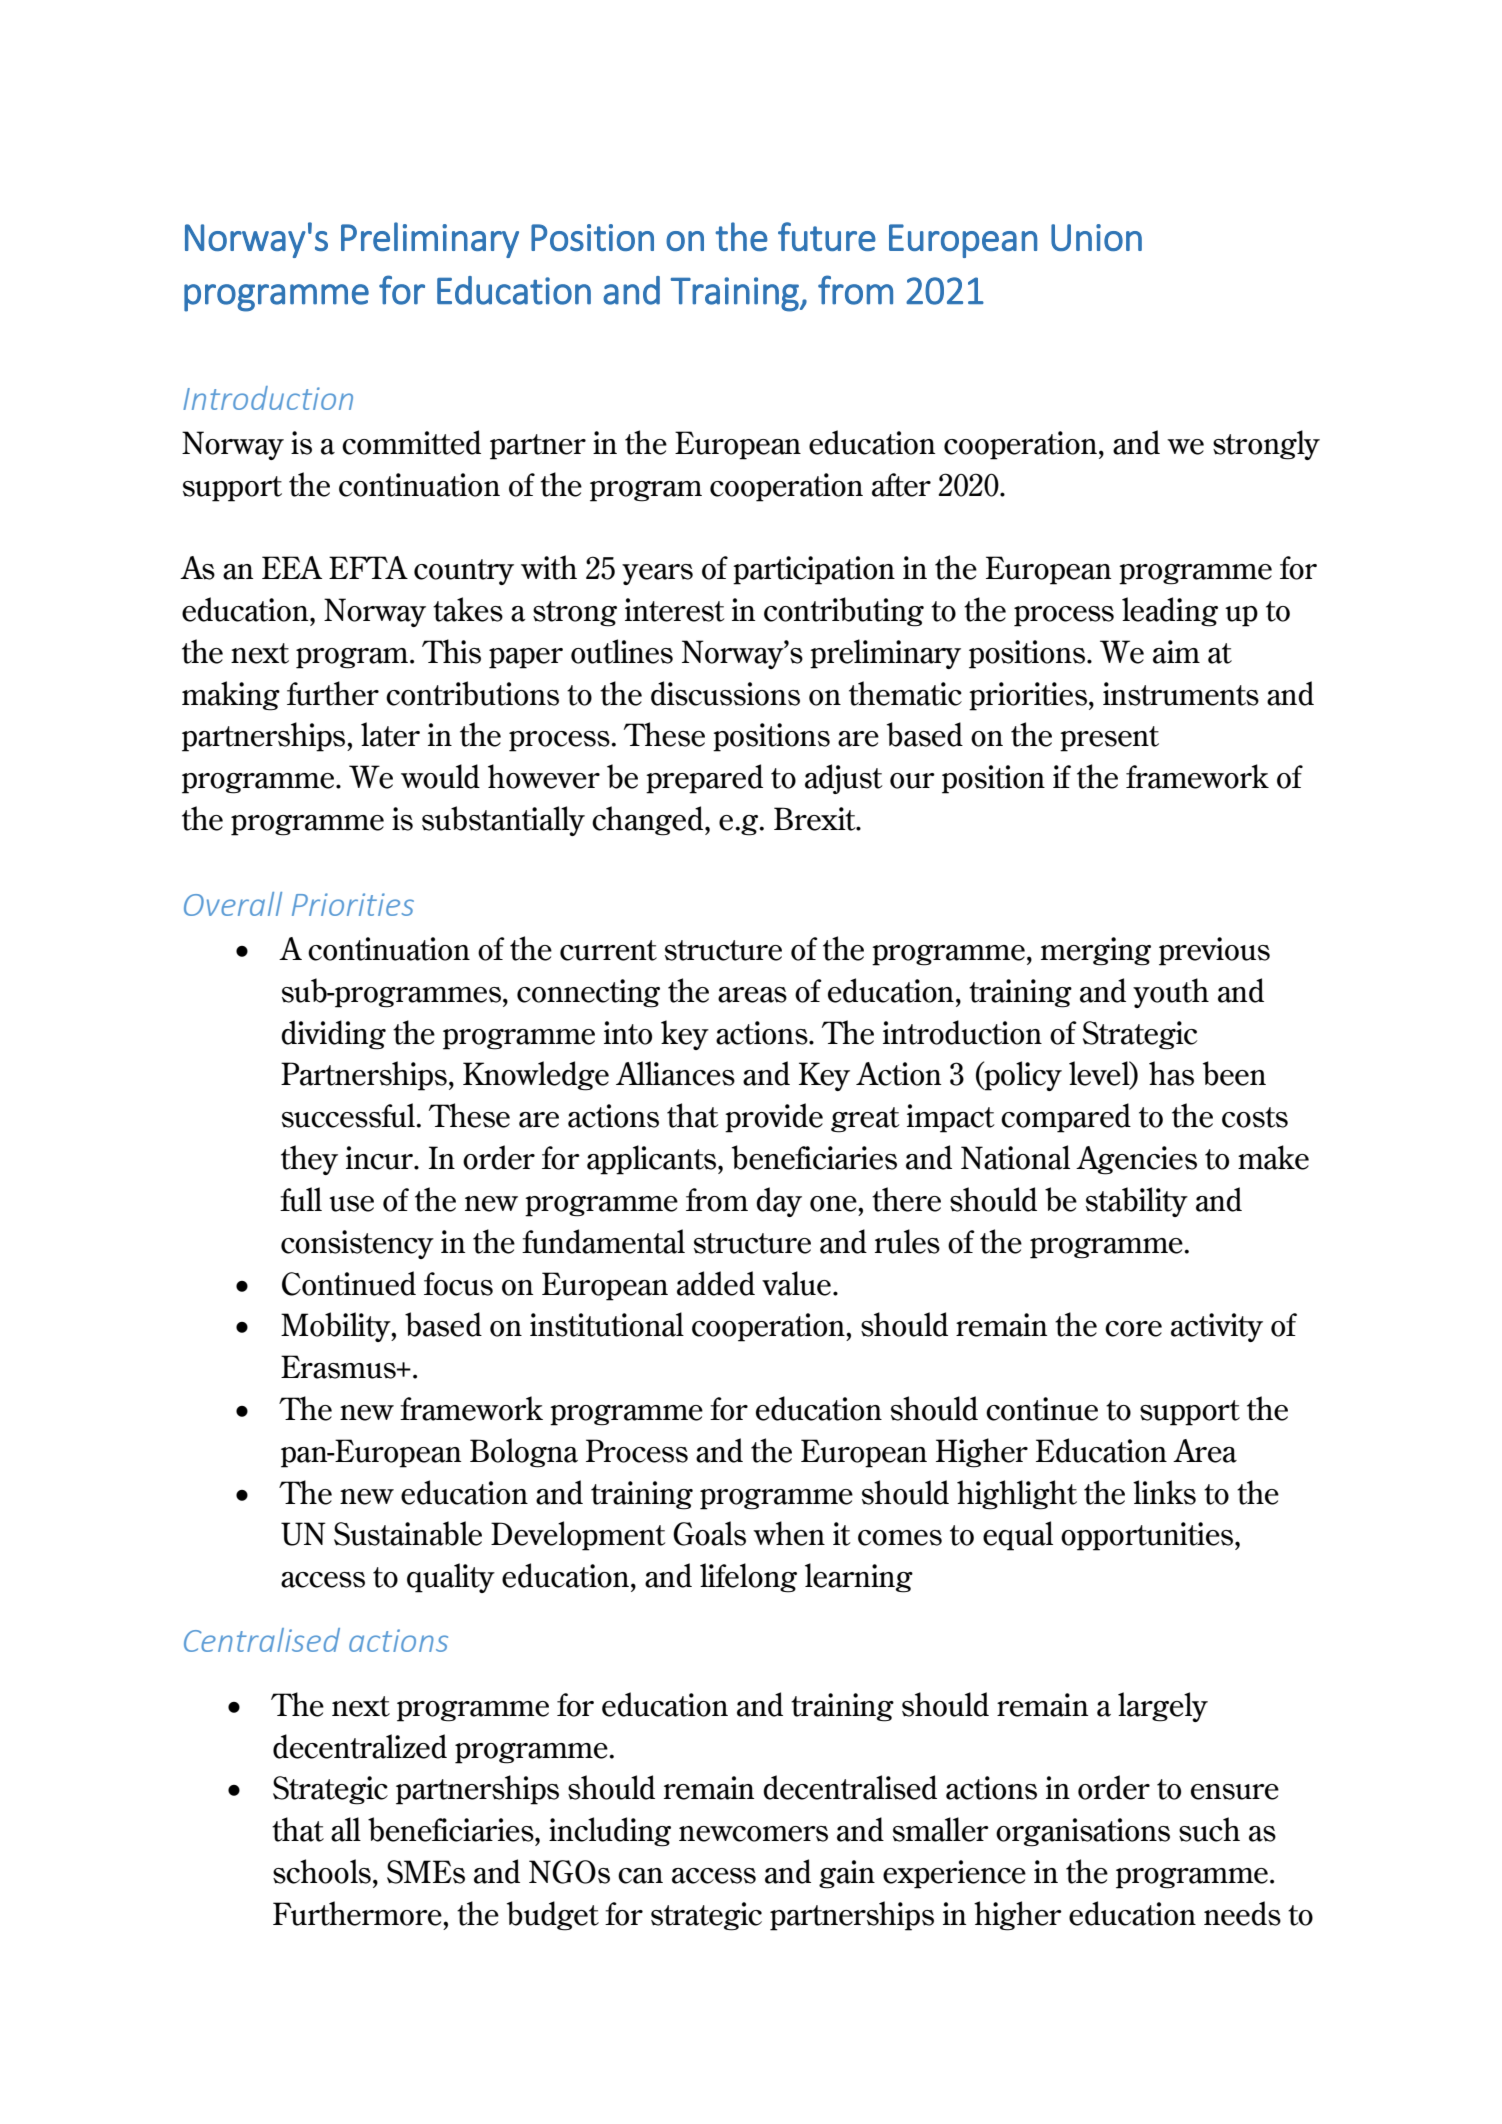 This screenshot has width=1502, height=2124. Describe the element at coordinates (704, 779) in the screenshot. I see `prepared` at that location.
